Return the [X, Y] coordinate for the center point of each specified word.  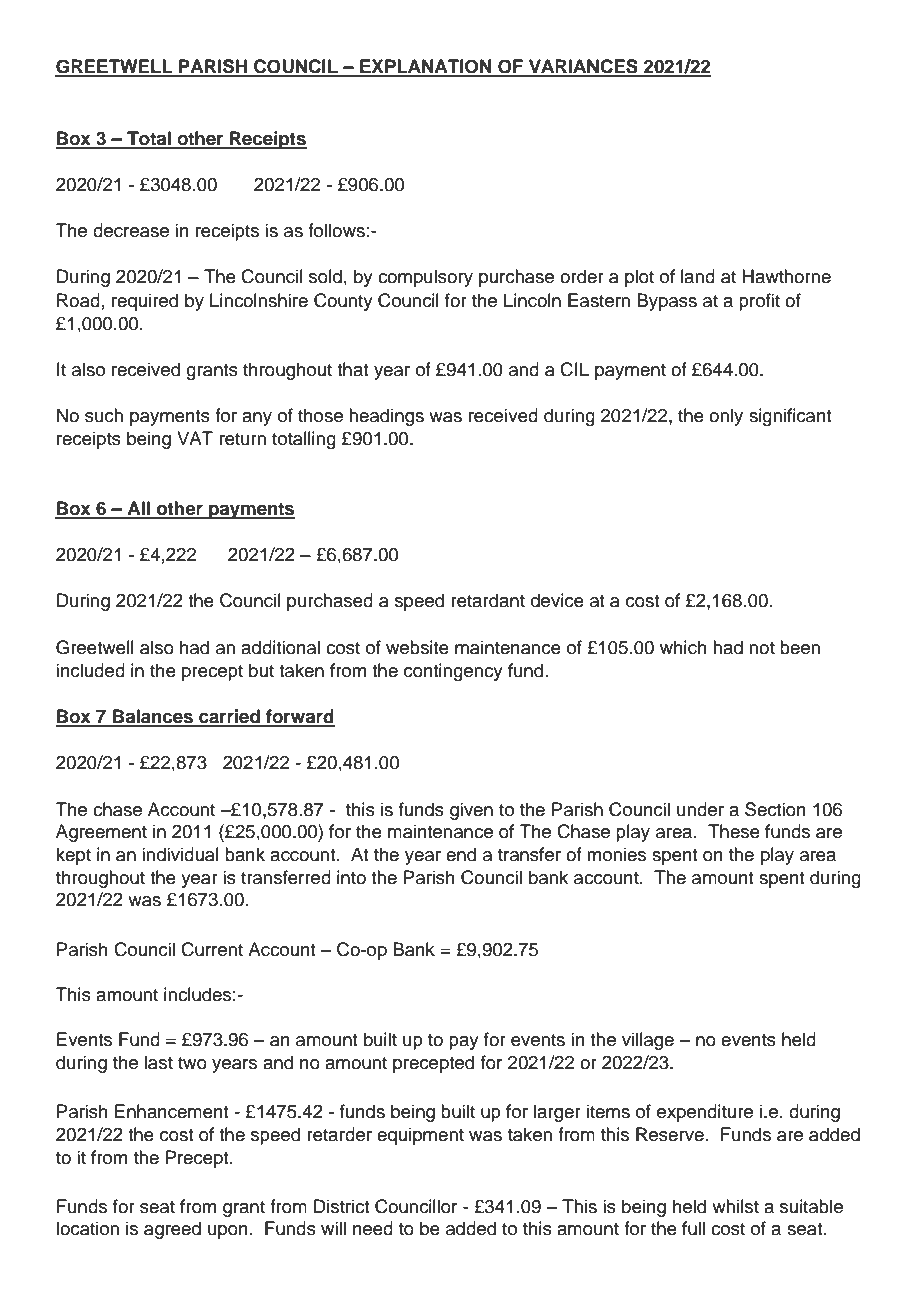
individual [180, 854]
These [734, 831]
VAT [195, 438]
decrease [131, 230]
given [471, 811]
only [726, 417]
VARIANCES [583, 67]
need [373, 1228]
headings [386, 417]
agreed [172, 1230]
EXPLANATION [426, 67]
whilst [735, 1206]
